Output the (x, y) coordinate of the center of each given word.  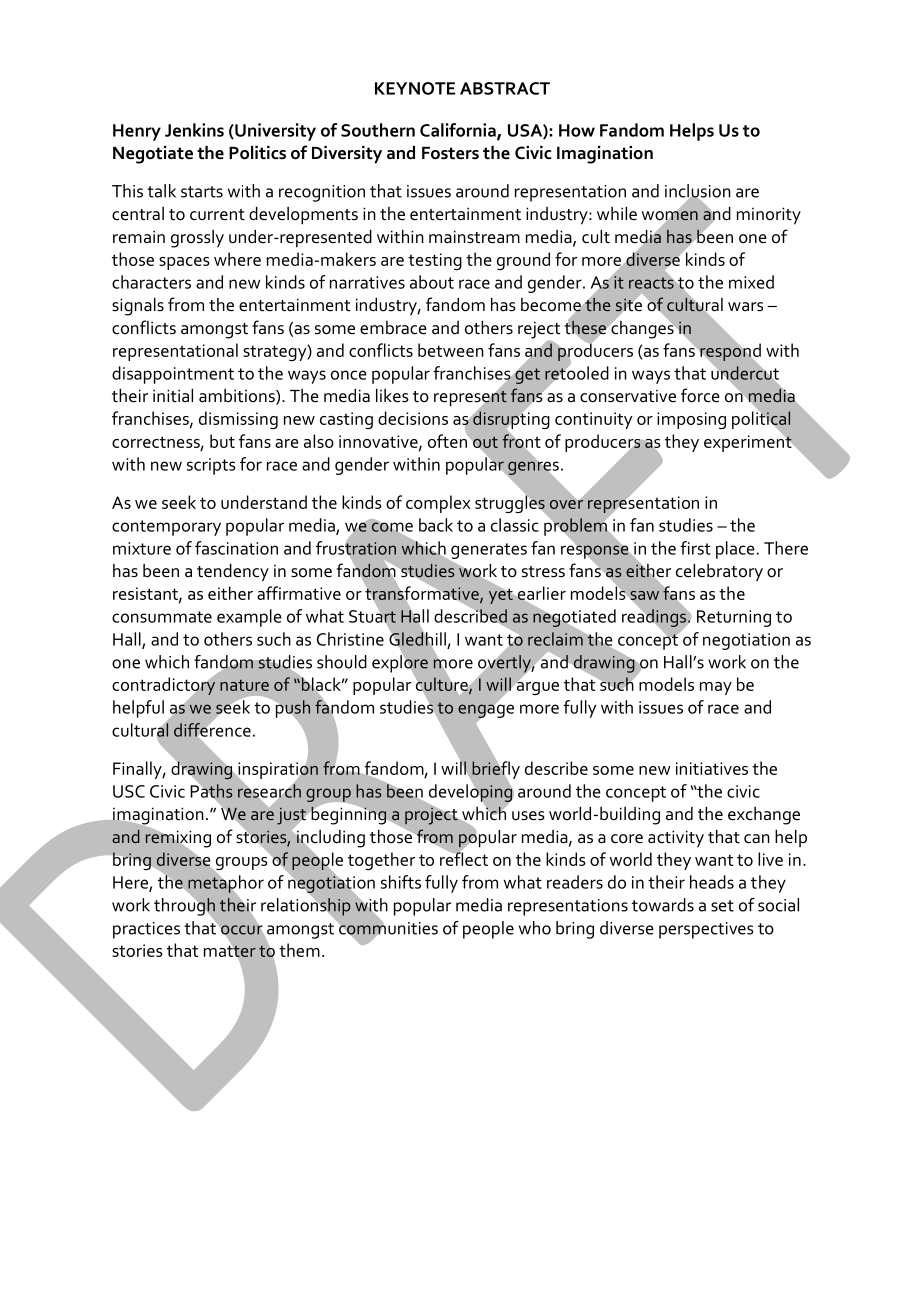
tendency (233, 573)
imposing (691, 420)
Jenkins (194, 130)
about (432, 282)
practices (146, 930)
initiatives (712, 768)
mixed (751, 282)
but (222, 441)
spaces (184, 263)
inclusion (698, 192)
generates (488, 552)
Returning (734, 618)
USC (129, 791)
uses (528, 816)
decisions (413, 418)
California (459, 131)
